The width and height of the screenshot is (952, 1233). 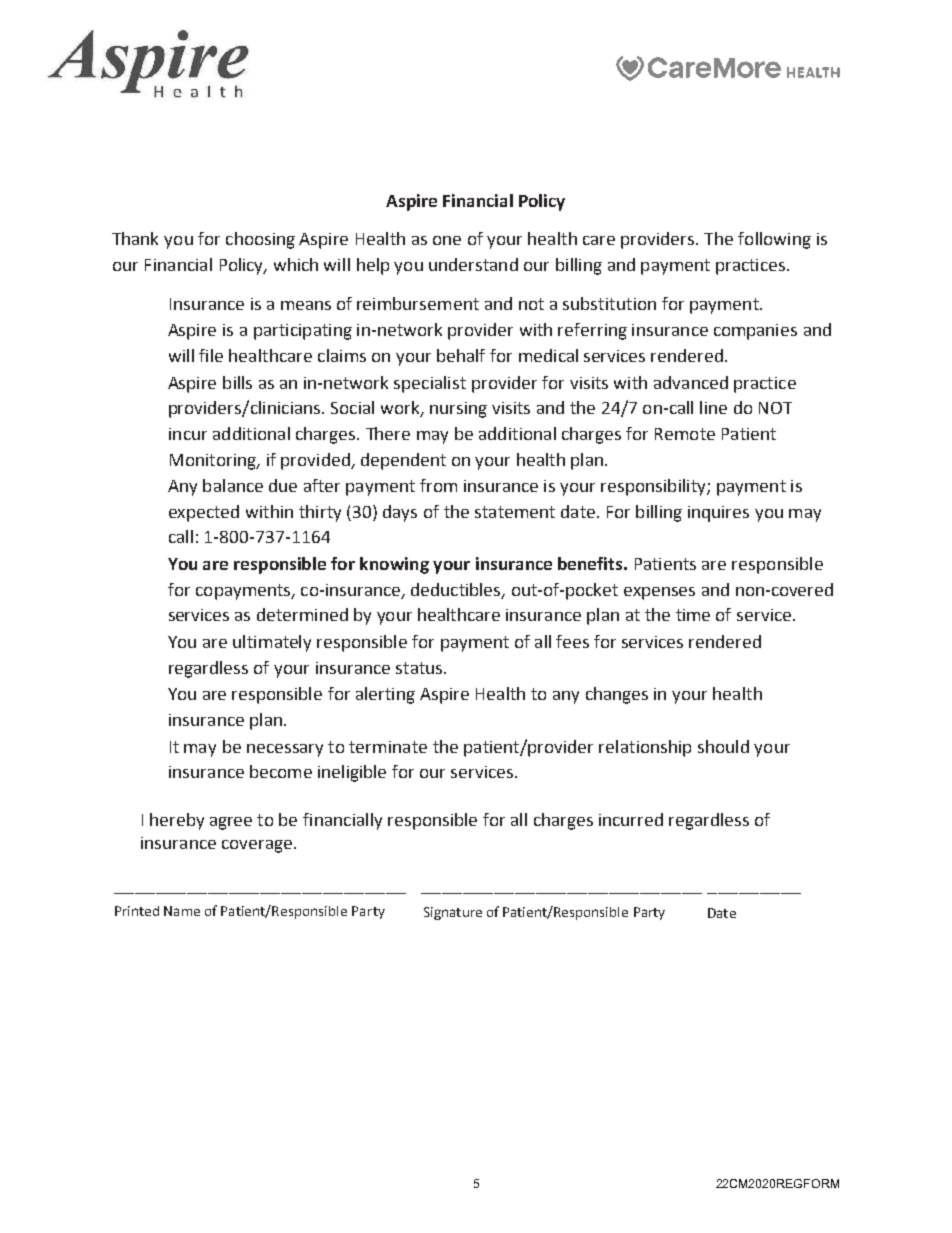 I want to click on following, so click(x=774, y=240).
